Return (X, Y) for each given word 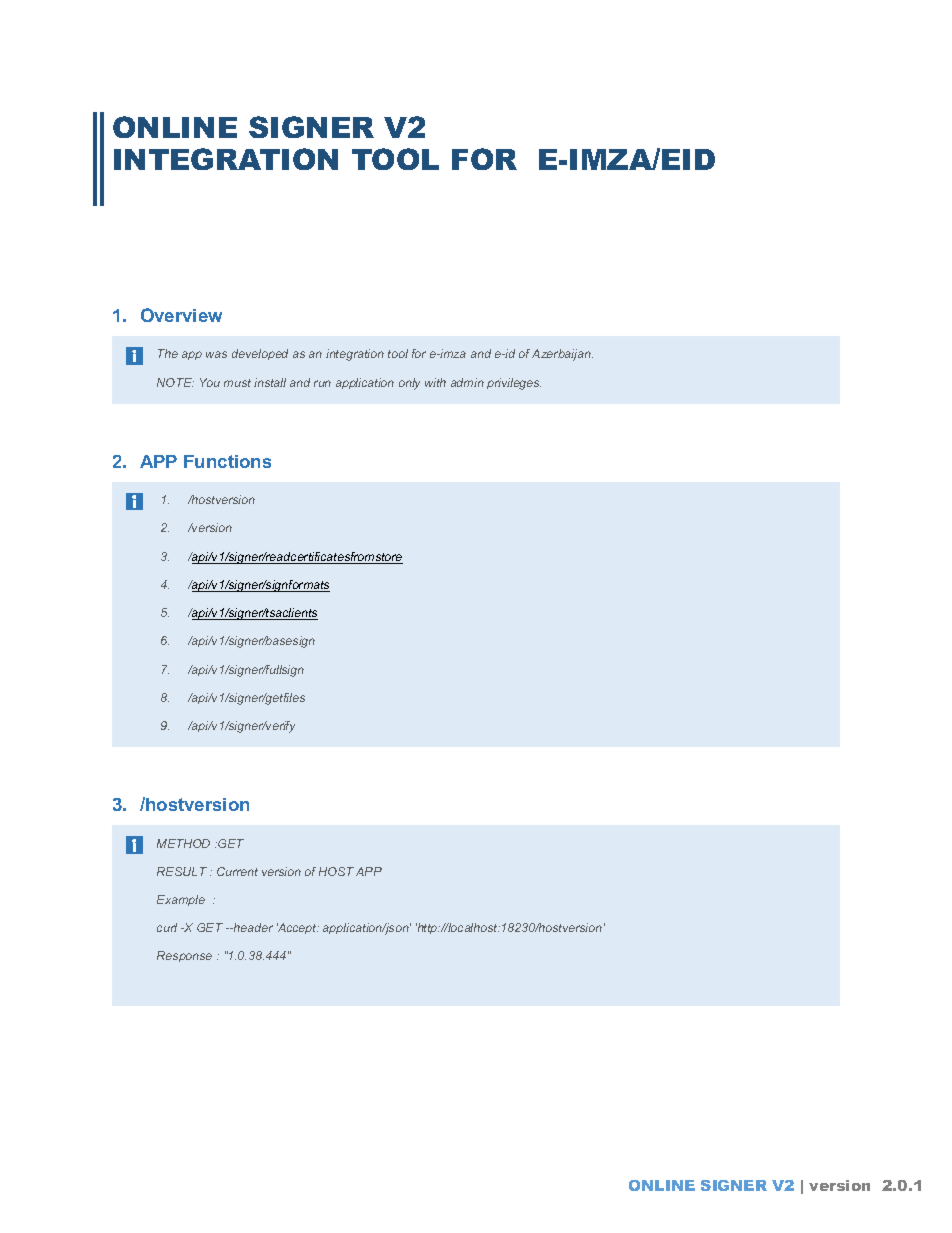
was (216, 354)
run (322, 383)
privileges (514, 384)
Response (184, 956)
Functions (227, 461)
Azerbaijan (562, 355)
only (409, 384)
